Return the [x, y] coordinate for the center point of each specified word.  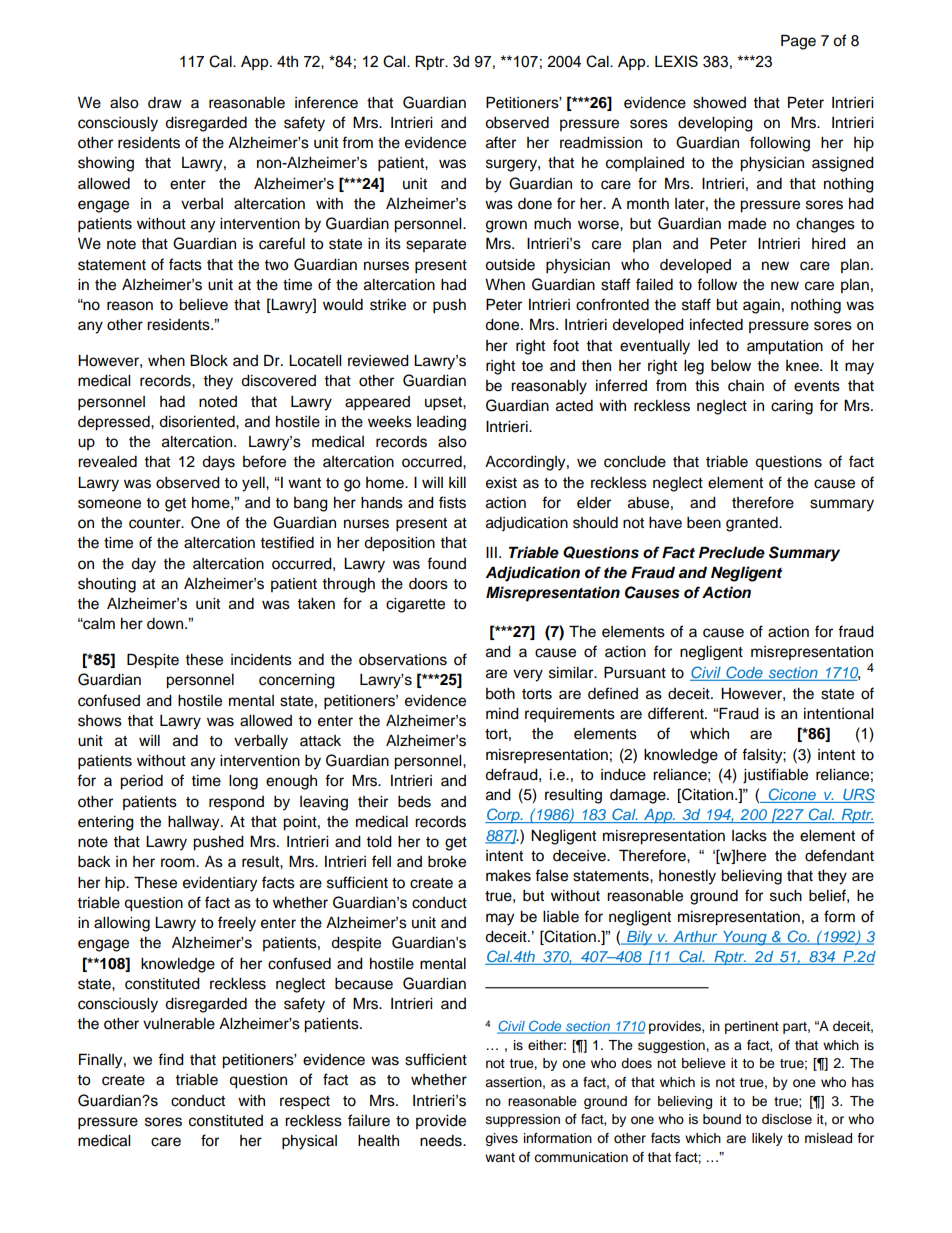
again [761, 306]
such [786, 896]
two [276, 265]
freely [237, 924]
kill [457, 482]
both [500, 694]
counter [156, 523]
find [171, 1059]
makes [508, 876]
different [677, 713]
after [501, 142]
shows [100, 721]
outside [510, 265]
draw [165, 103]
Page [798, 42]
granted [753, 524]
